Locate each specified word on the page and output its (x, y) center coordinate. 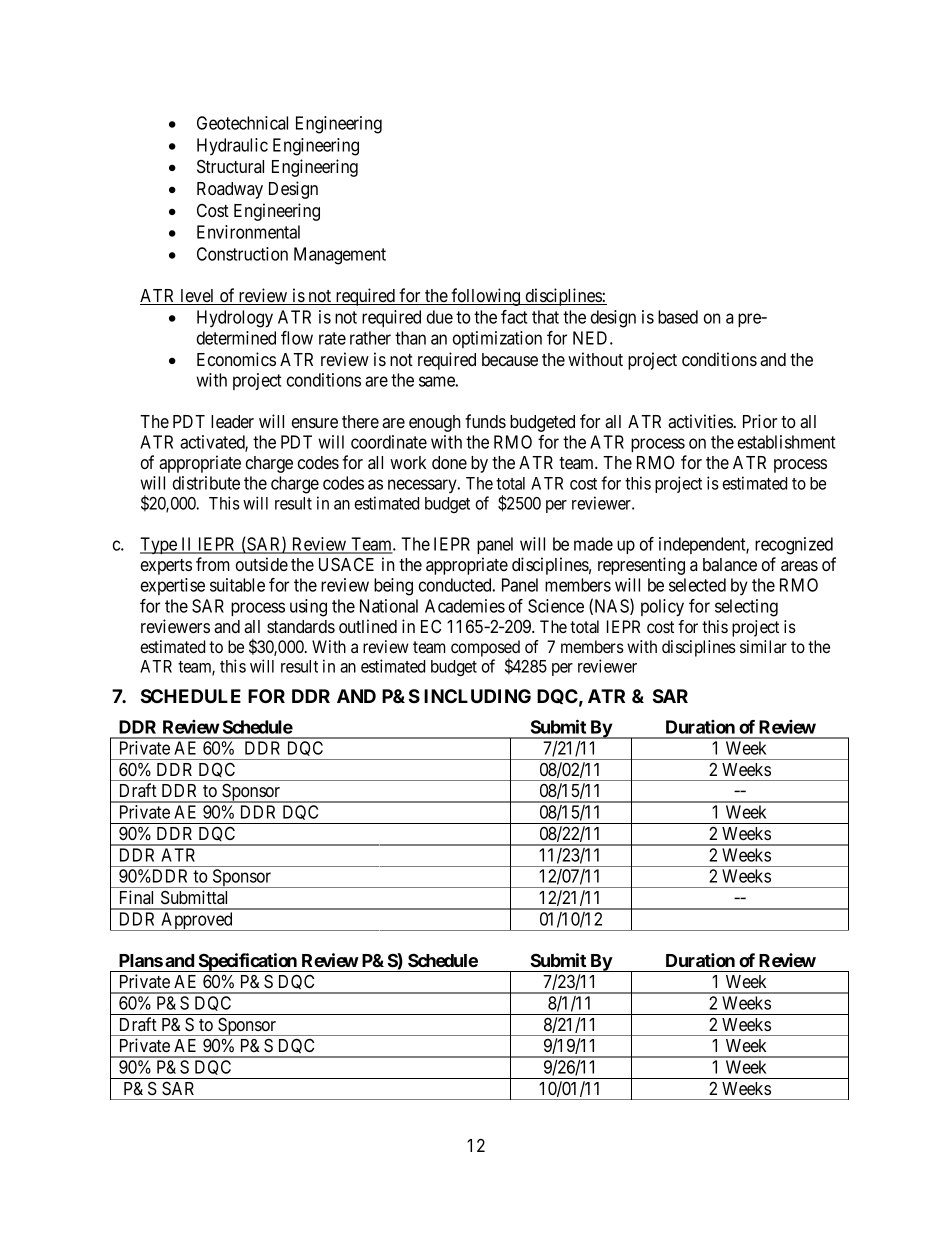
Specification (248, 962)
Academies (465, 606)
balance (730, 564)
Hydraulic (232, 146)
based (678, 317)
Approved (197, 921)
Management (340, 256)
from (213, 564)
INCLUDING (477, 696)
